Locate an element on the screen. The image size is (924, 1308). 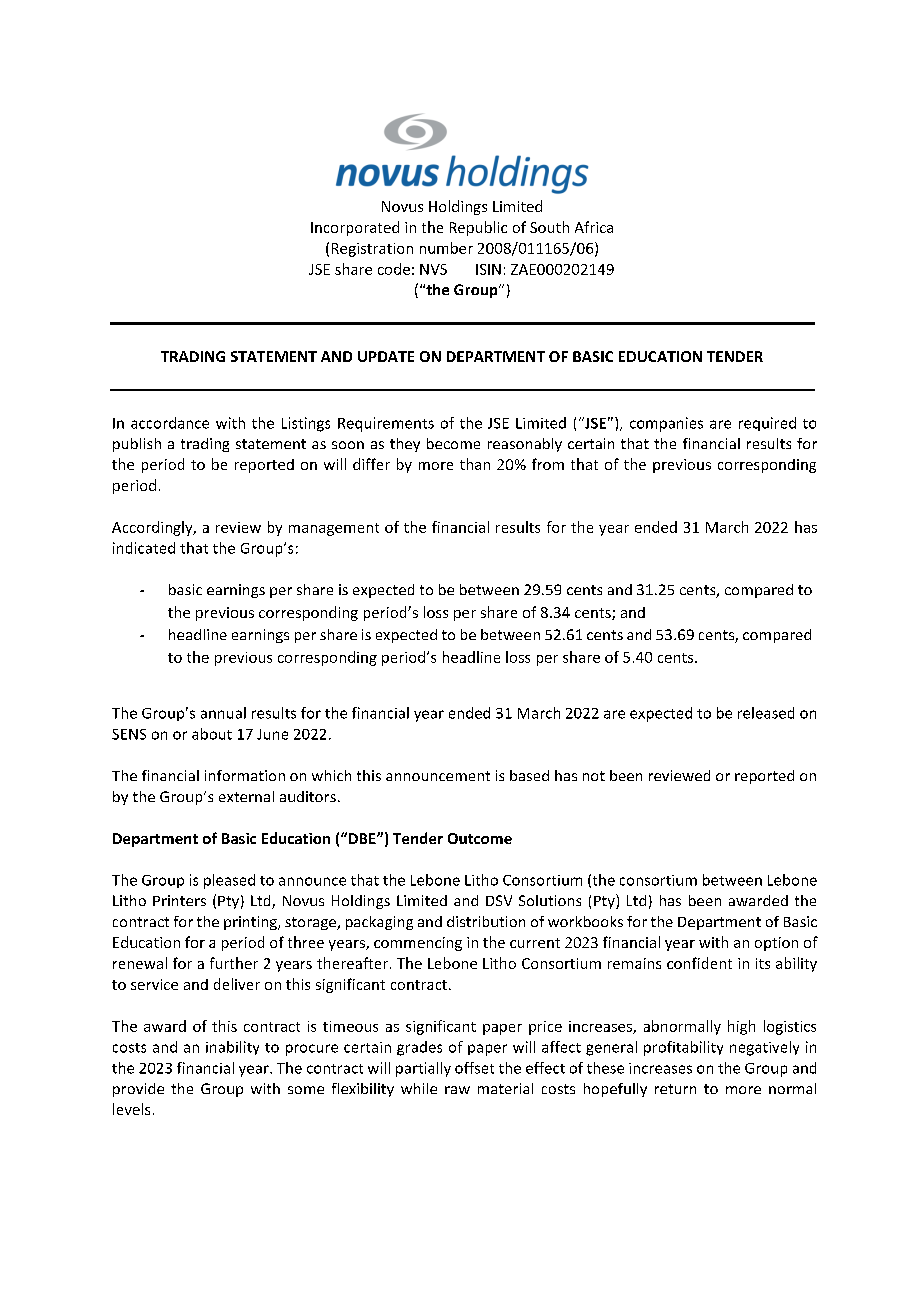
Africa is located at coordinates (594, 227).
